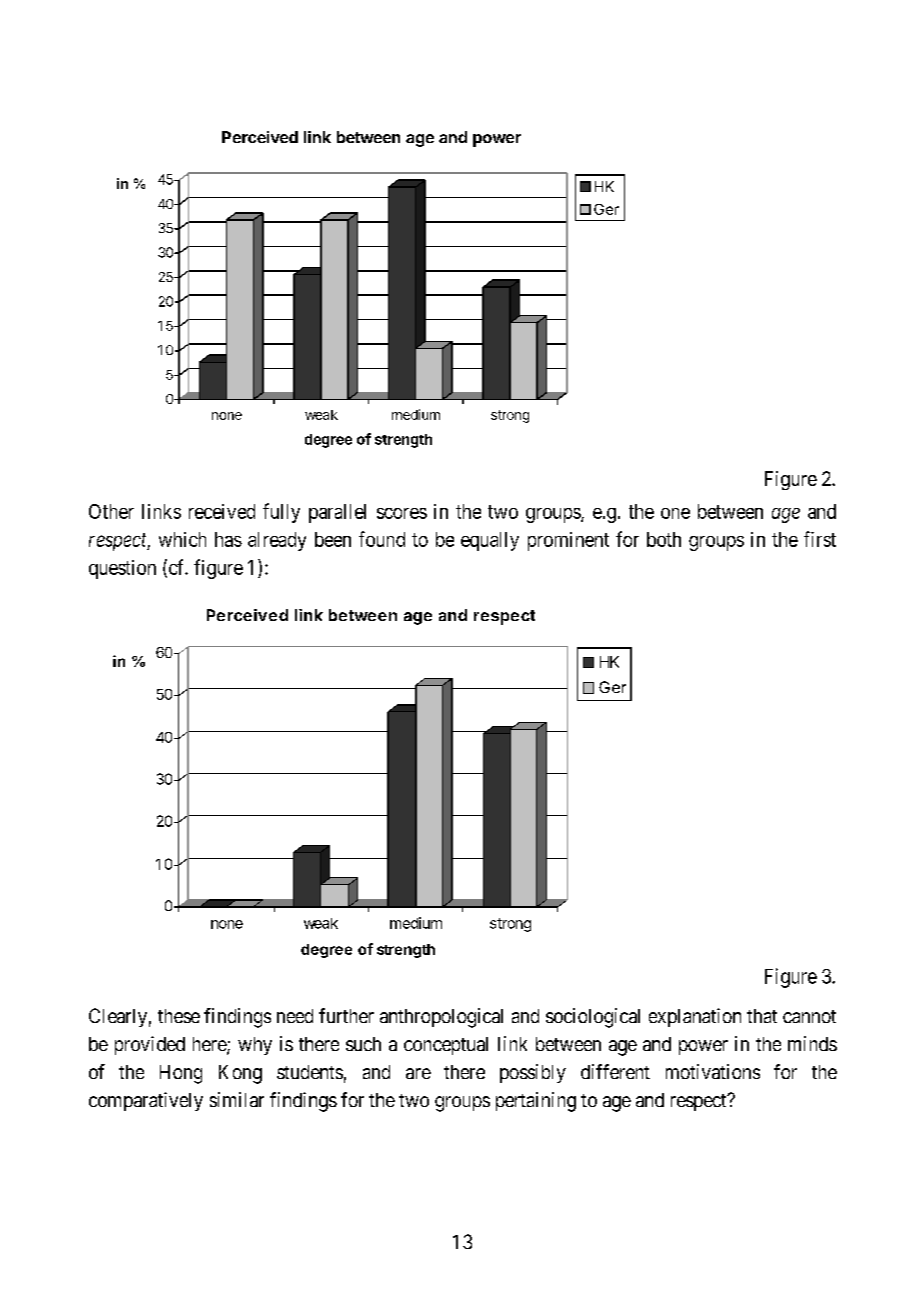  I want to click on are, so click(418, 1073).
